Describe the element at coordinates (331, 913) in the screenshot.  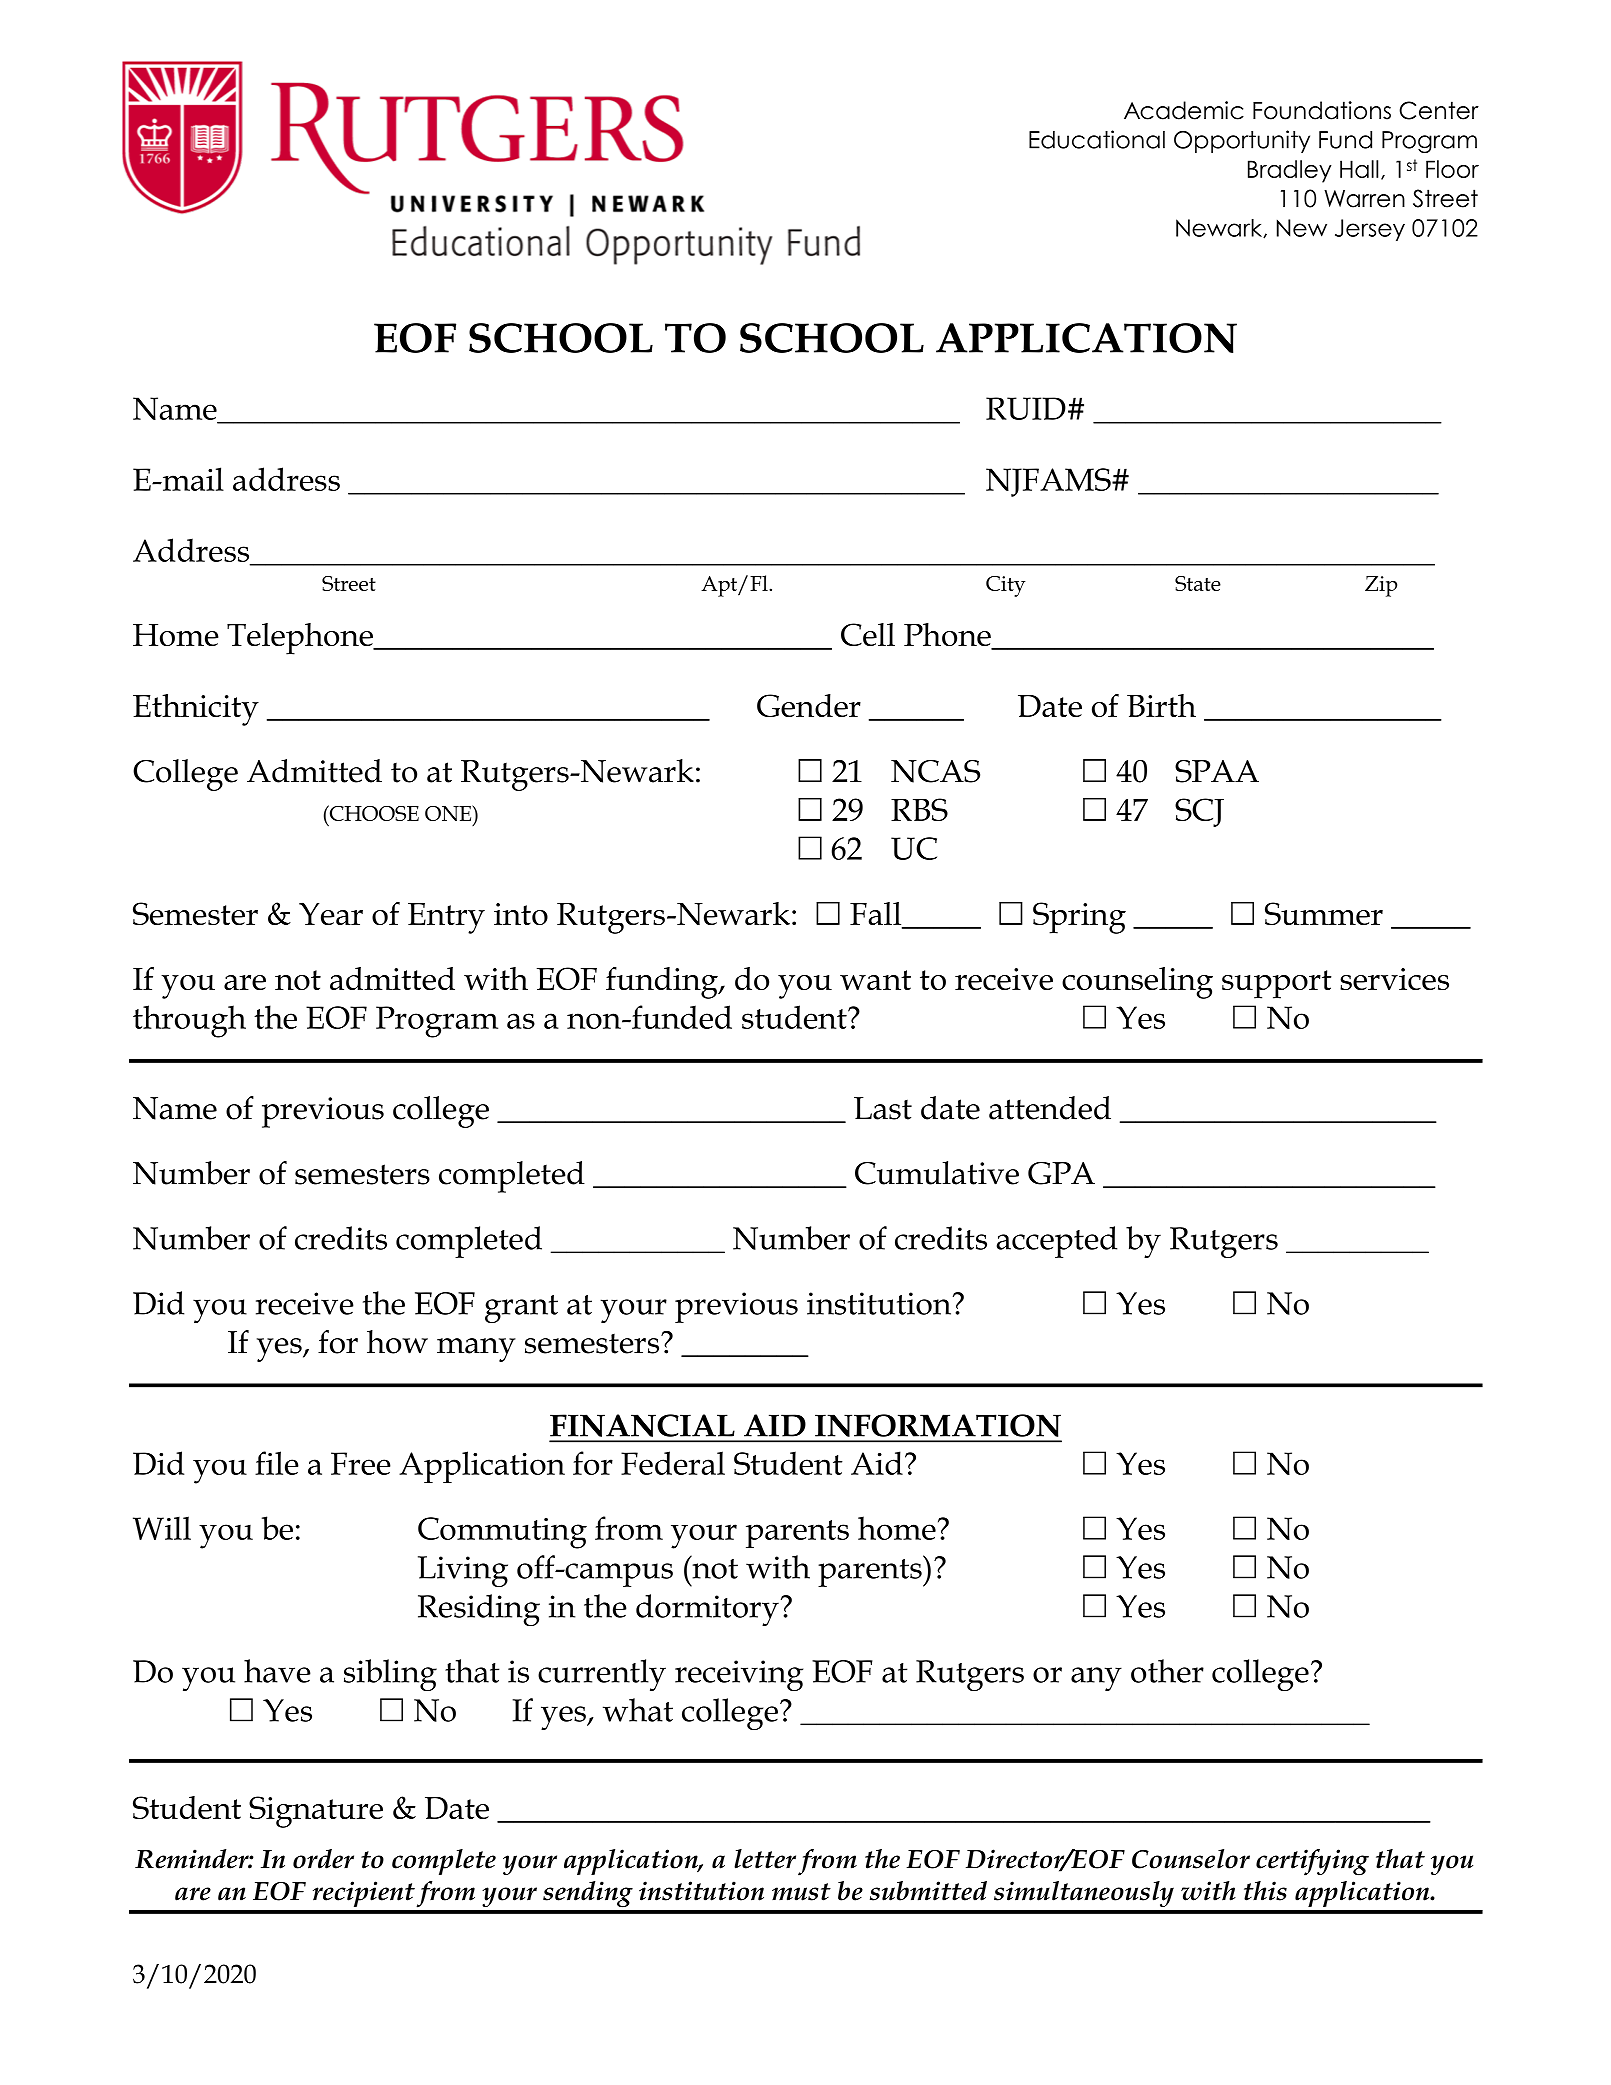
I see `Year` at that location.
